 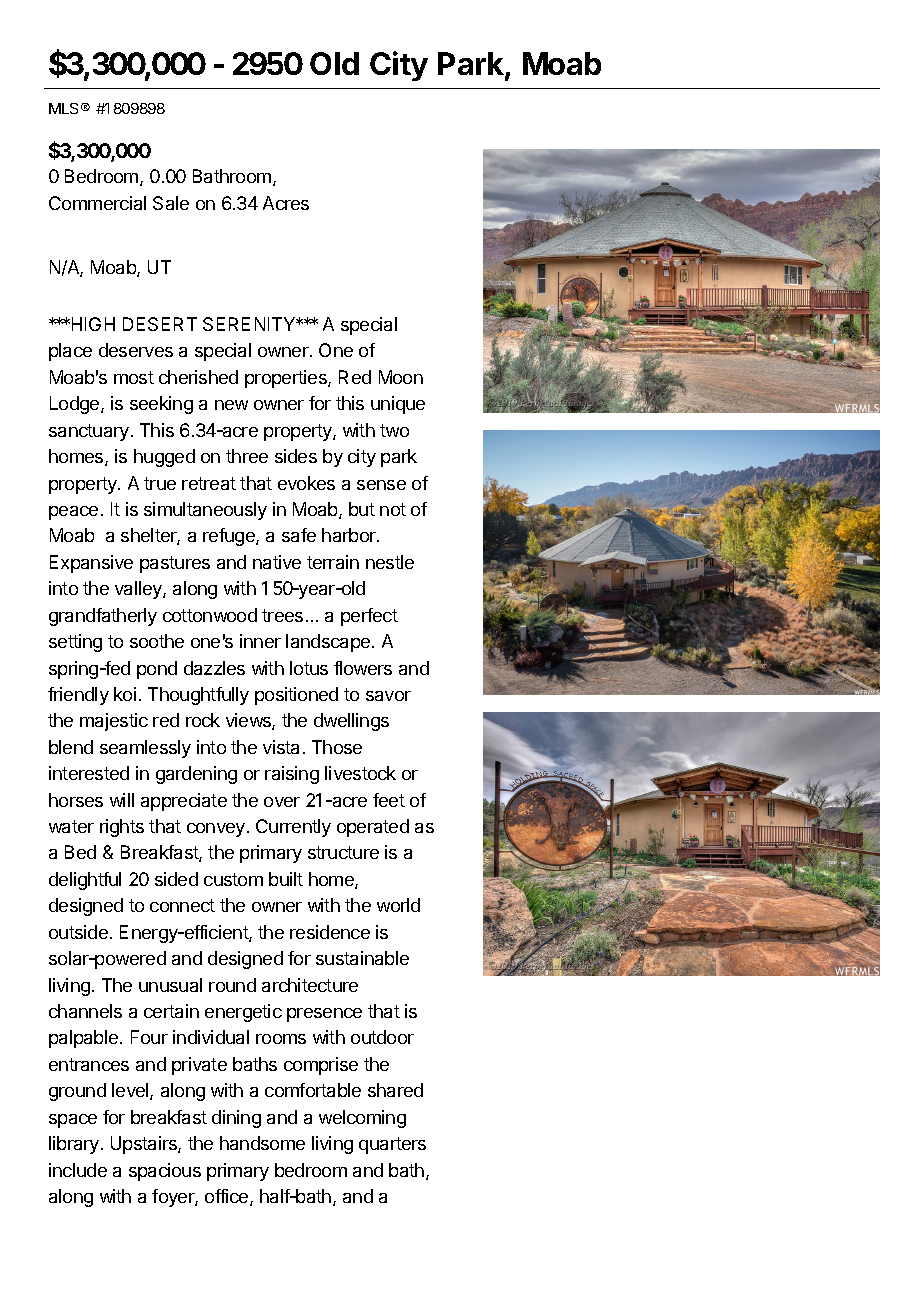 I want to click on outside, so click(x=78, y=932).
